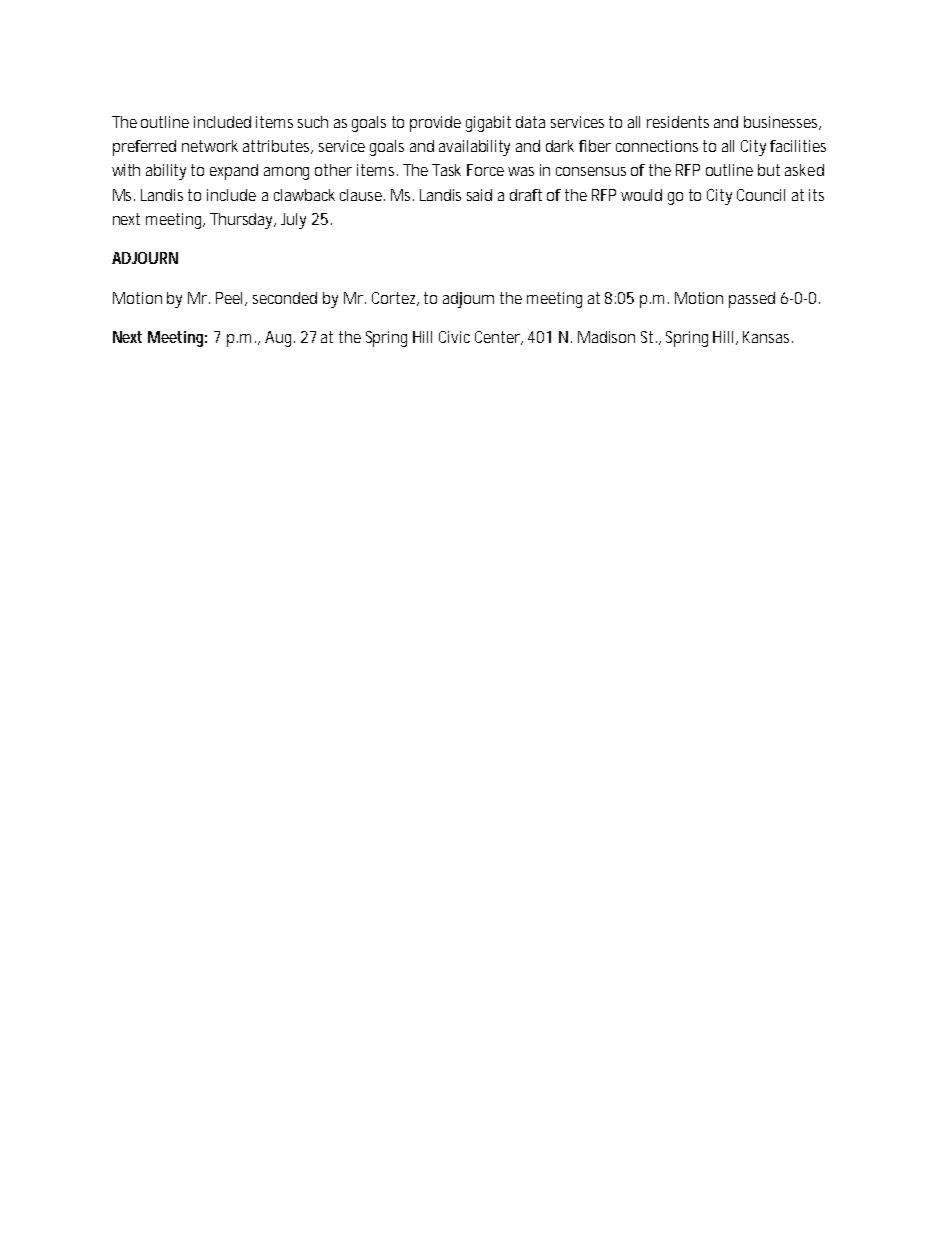 Image resolution: width=952 pixels, height=1233 pixels. I want to click on Kansas, so click(768, 337).
